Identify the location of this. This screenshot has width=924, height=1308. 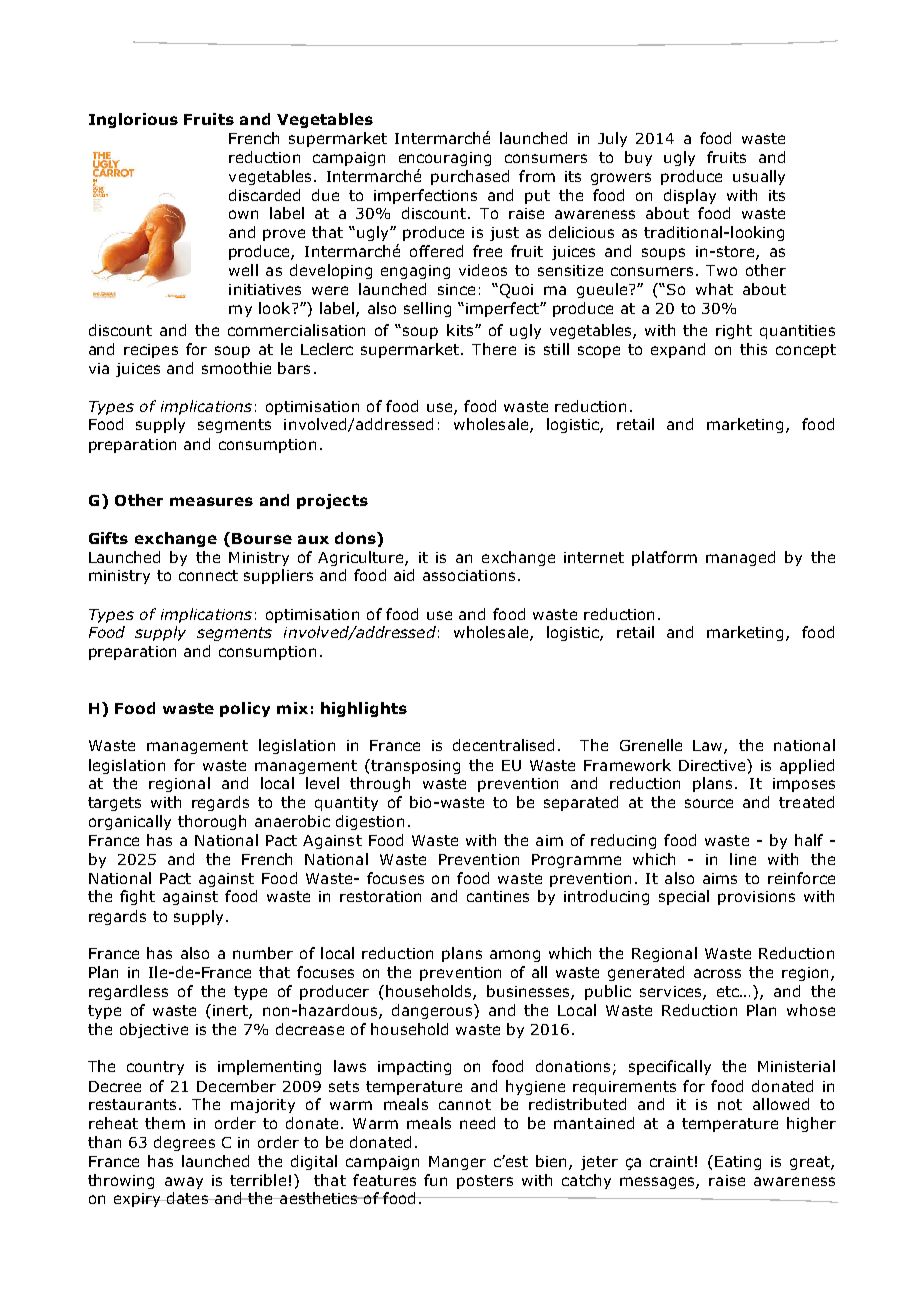
(753, 349).
